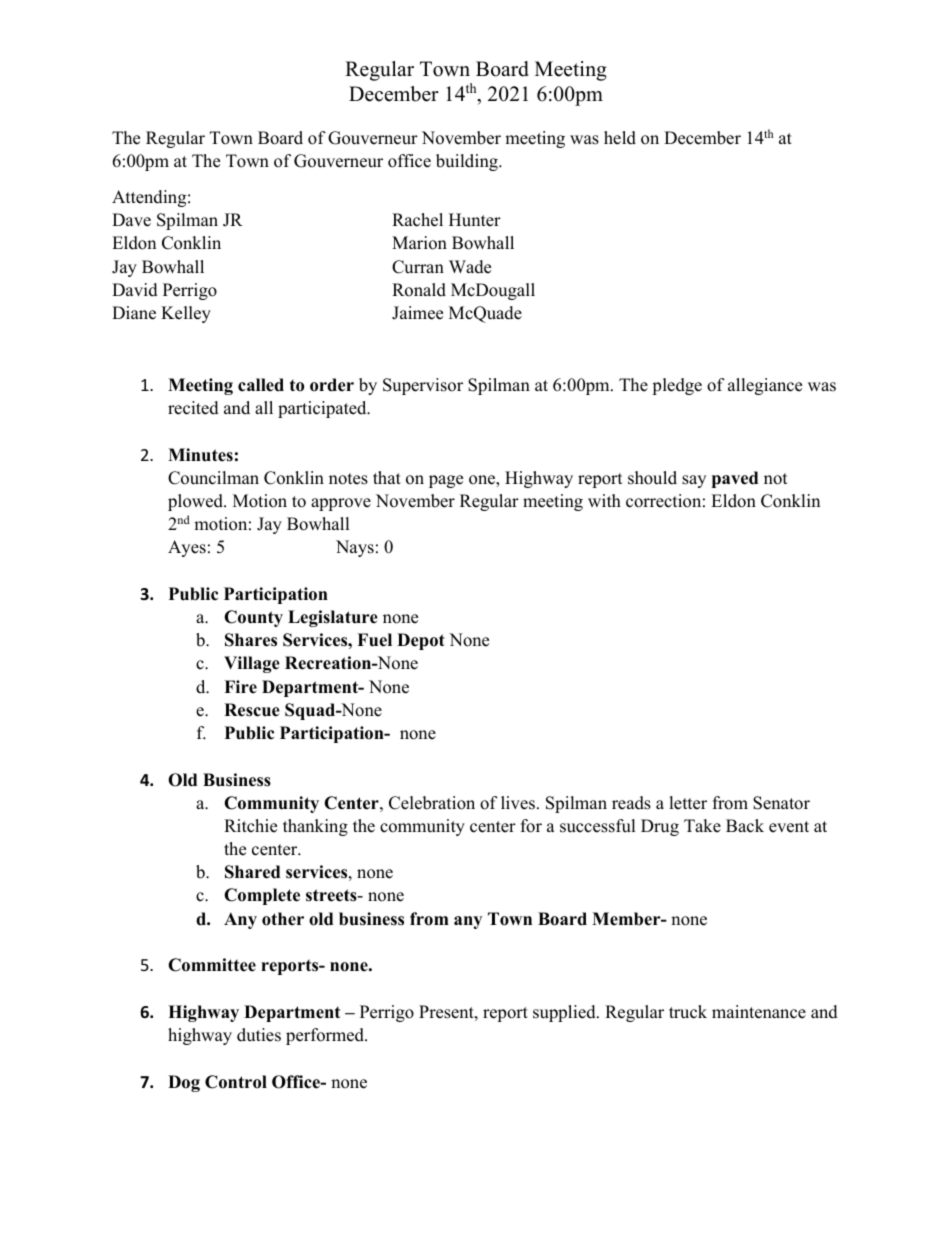  What do you see at coordinates (688, 1012) in the document?
I see `truck` at bounding box center [688, 1012].
